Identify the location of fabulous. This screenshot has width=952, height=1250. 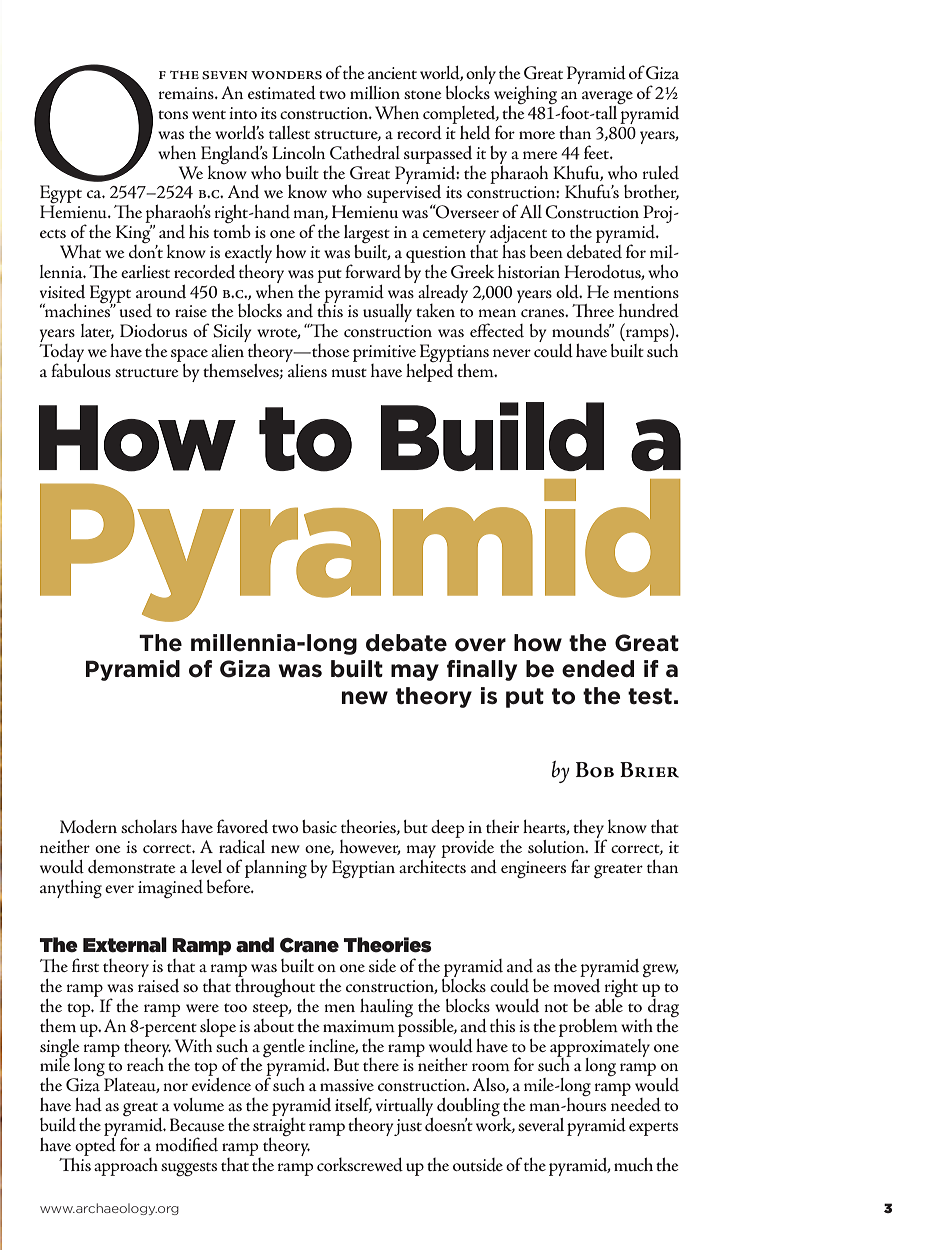
(81, 369).
